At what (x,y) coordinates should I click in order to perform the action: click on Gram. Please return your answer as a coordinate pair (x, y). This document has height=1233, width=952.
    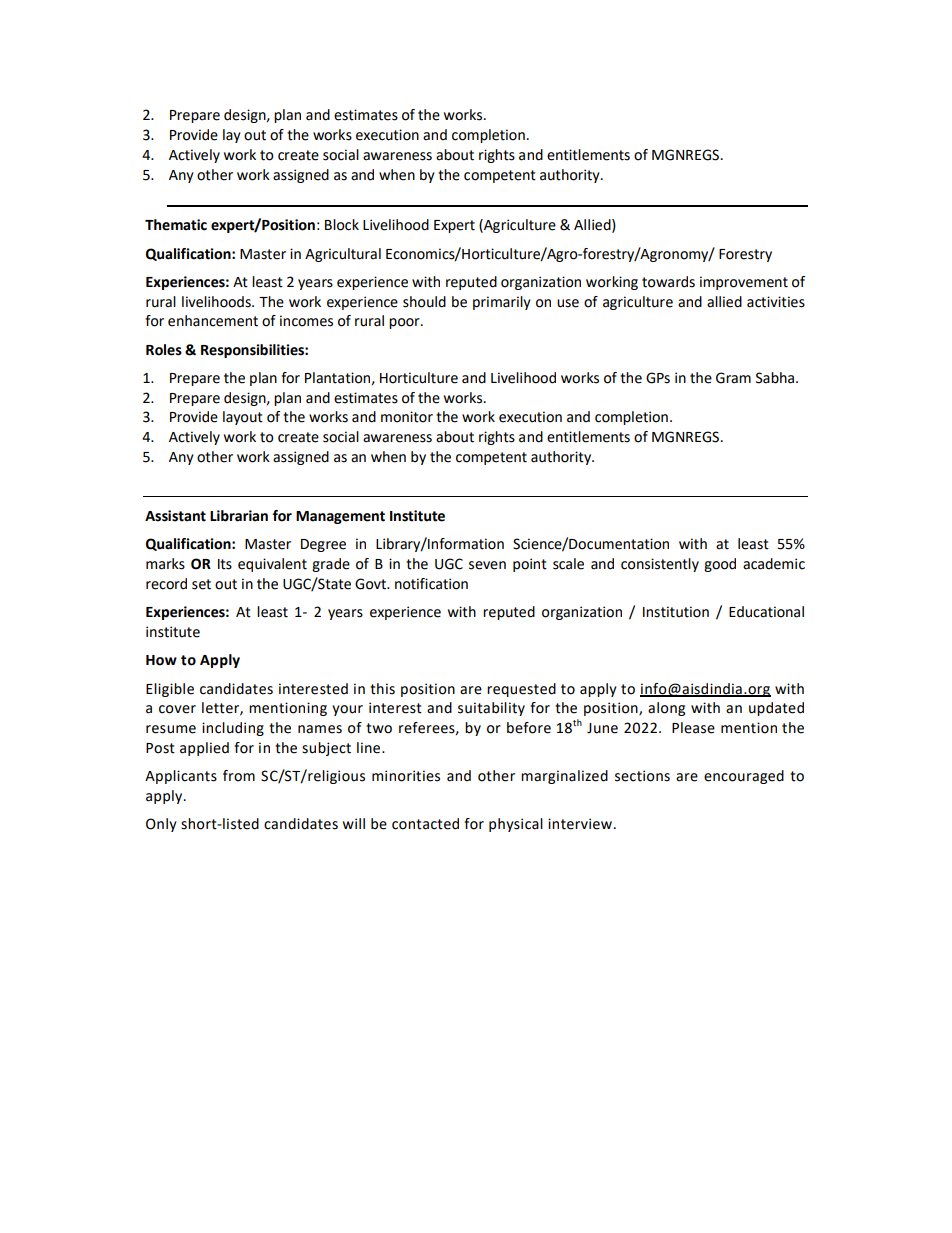
    Looking at the image, I should click on (733, 378).
